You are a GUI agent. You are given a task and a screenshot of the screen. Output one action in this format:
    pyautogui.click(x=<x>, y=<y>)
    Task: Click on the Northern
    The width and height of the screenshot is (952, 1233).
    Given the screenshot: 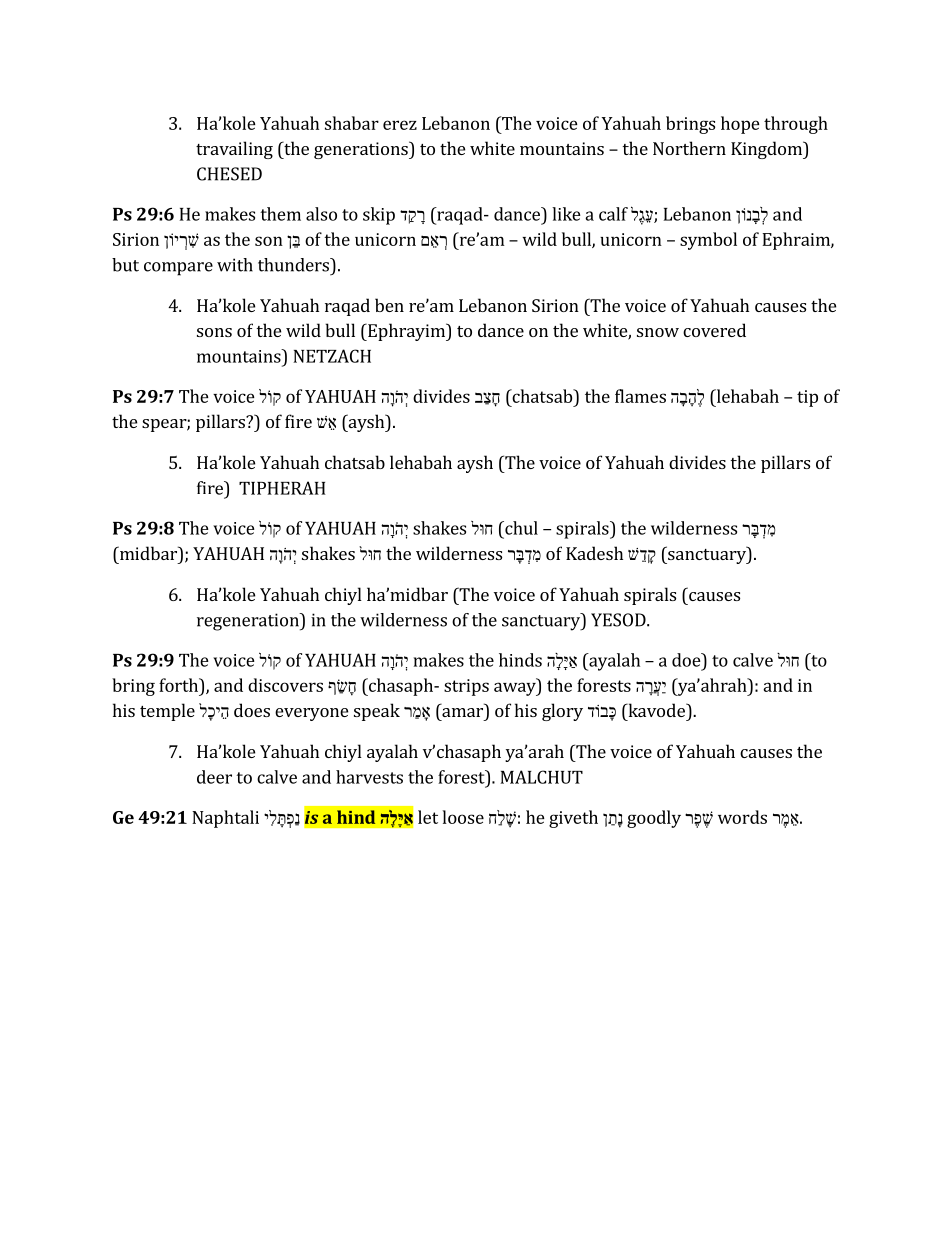 What is the action you would take?
    pyautogui.click(x=689, y=148)
